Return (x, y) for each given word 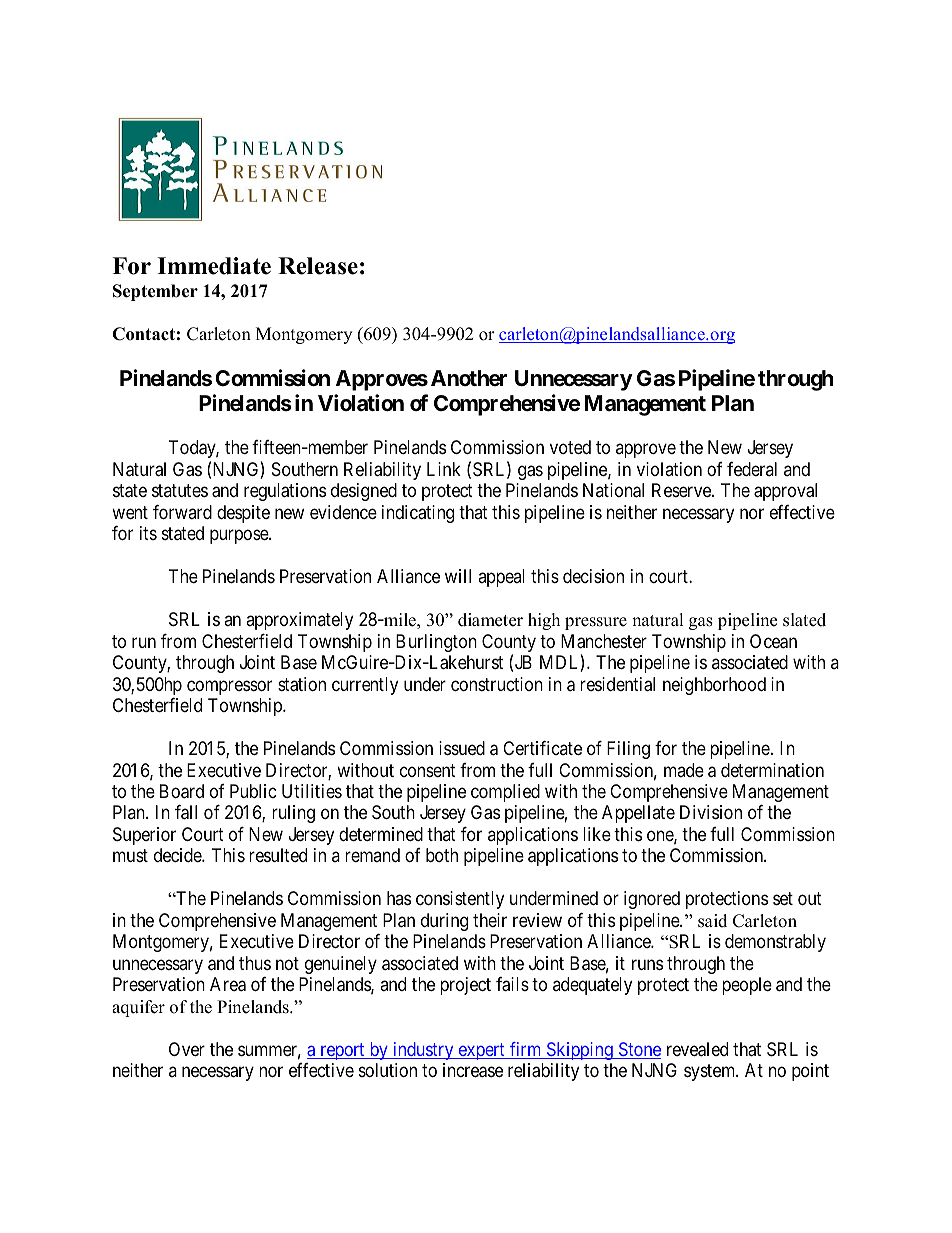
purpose (240, 537)
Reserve (682, 490)
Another (469, 378)
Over (187, 1049)
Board (182, 791)
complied (505, 793)
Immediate (214, 266)
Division (711, 812)
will (458, 576)
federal (752, 469)
